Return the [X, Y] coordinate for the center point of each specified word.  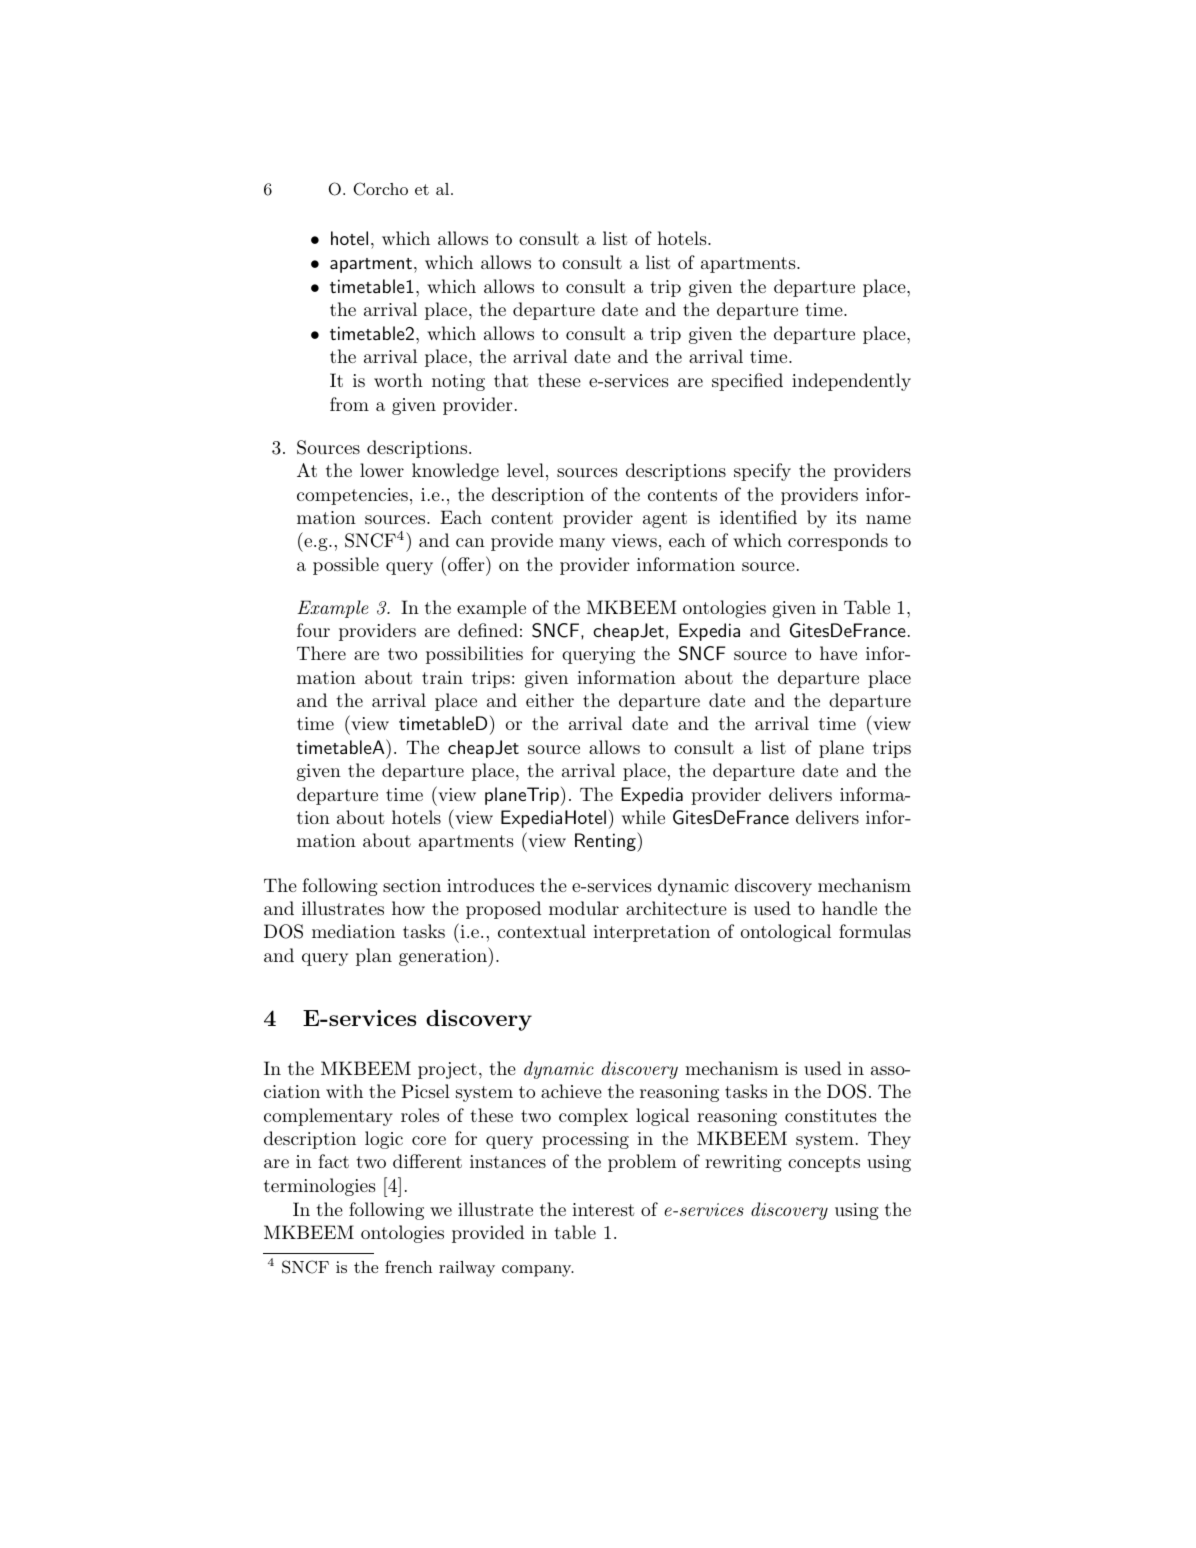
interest [603, 1209]
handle [849, 908]
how [408, 908]
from [349, 404]
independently [851, 382]
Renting [606, 842]
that [511, 380]
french [408, 1266]
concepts [824, 1164]
